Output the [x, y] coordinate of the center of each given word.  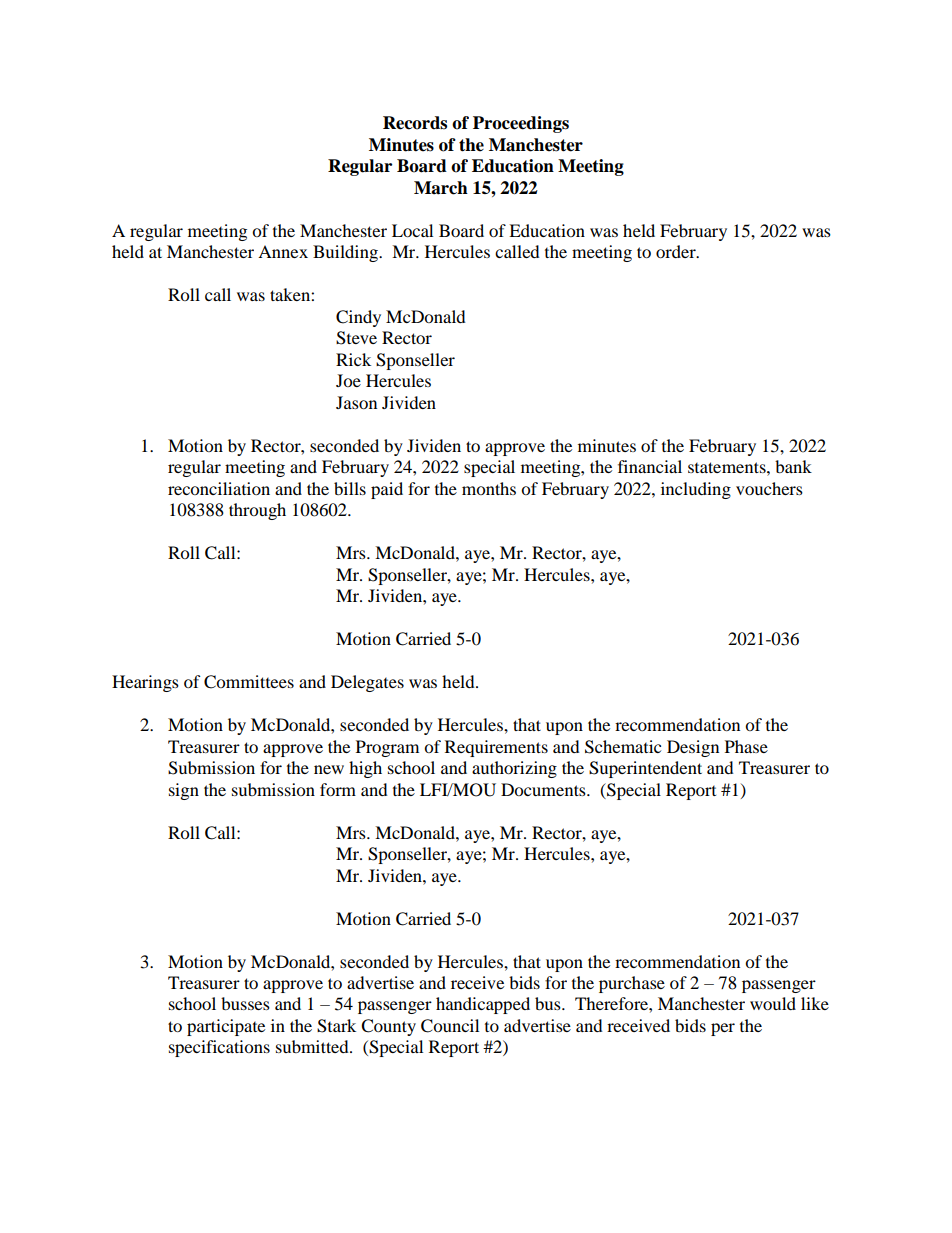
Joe [348, 380]
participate [226, 1027]
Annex [283, 251]
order [677, 251]
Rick [353, 359]
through [257, 511]
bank [793, 466]
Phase [746, 746]
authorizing [514, 769]
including [696, 490]
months [489, 488]
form [338, 789]
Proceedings [521, 124]
